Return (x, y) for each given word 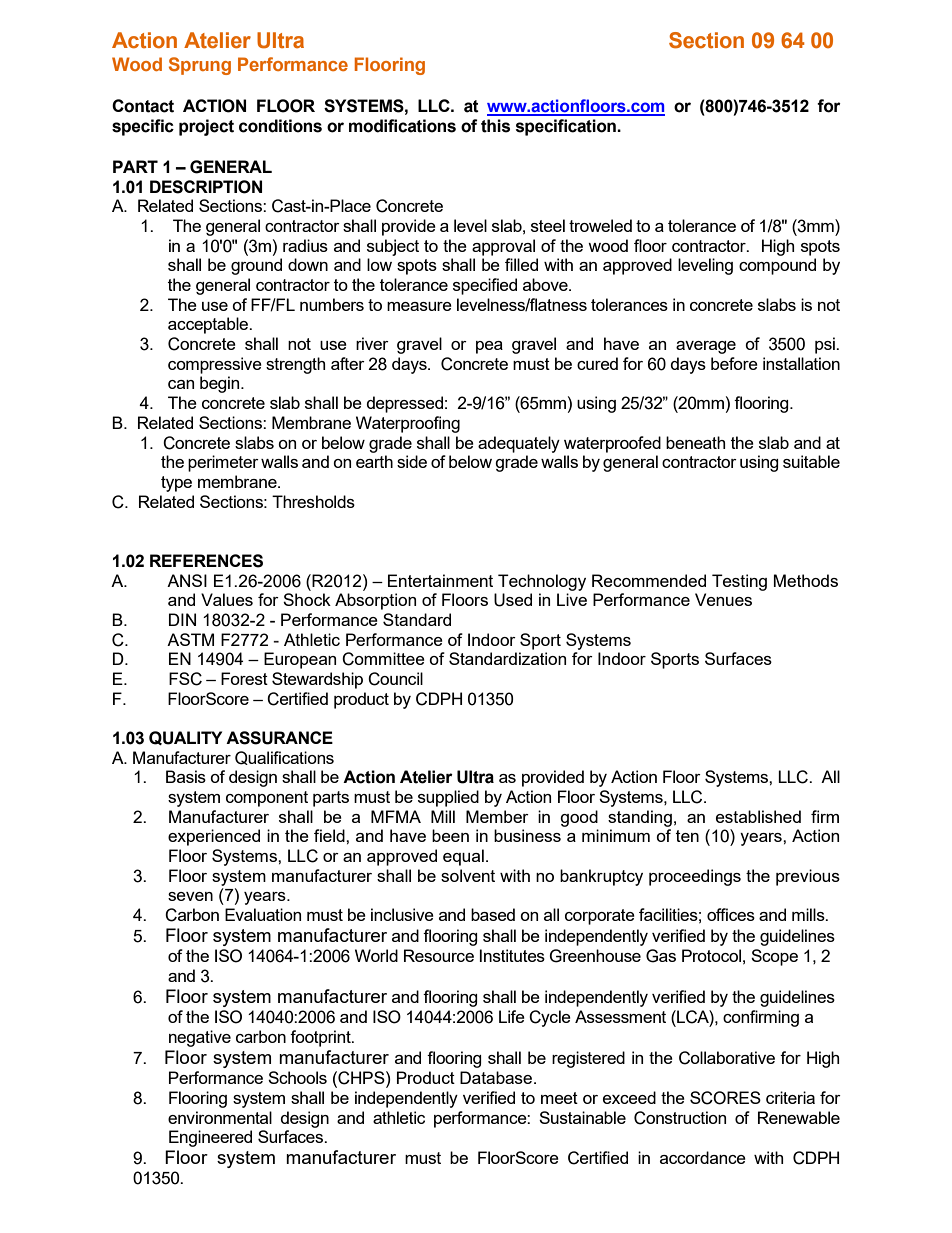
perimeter (223, 463)
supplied (448, 798)
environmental (220, 1117)
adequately (519, 444)
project (206, 127)
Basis (186, 776)
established (758, 816)
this (495, 126)
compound (777, 266)
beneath (695, 442)
